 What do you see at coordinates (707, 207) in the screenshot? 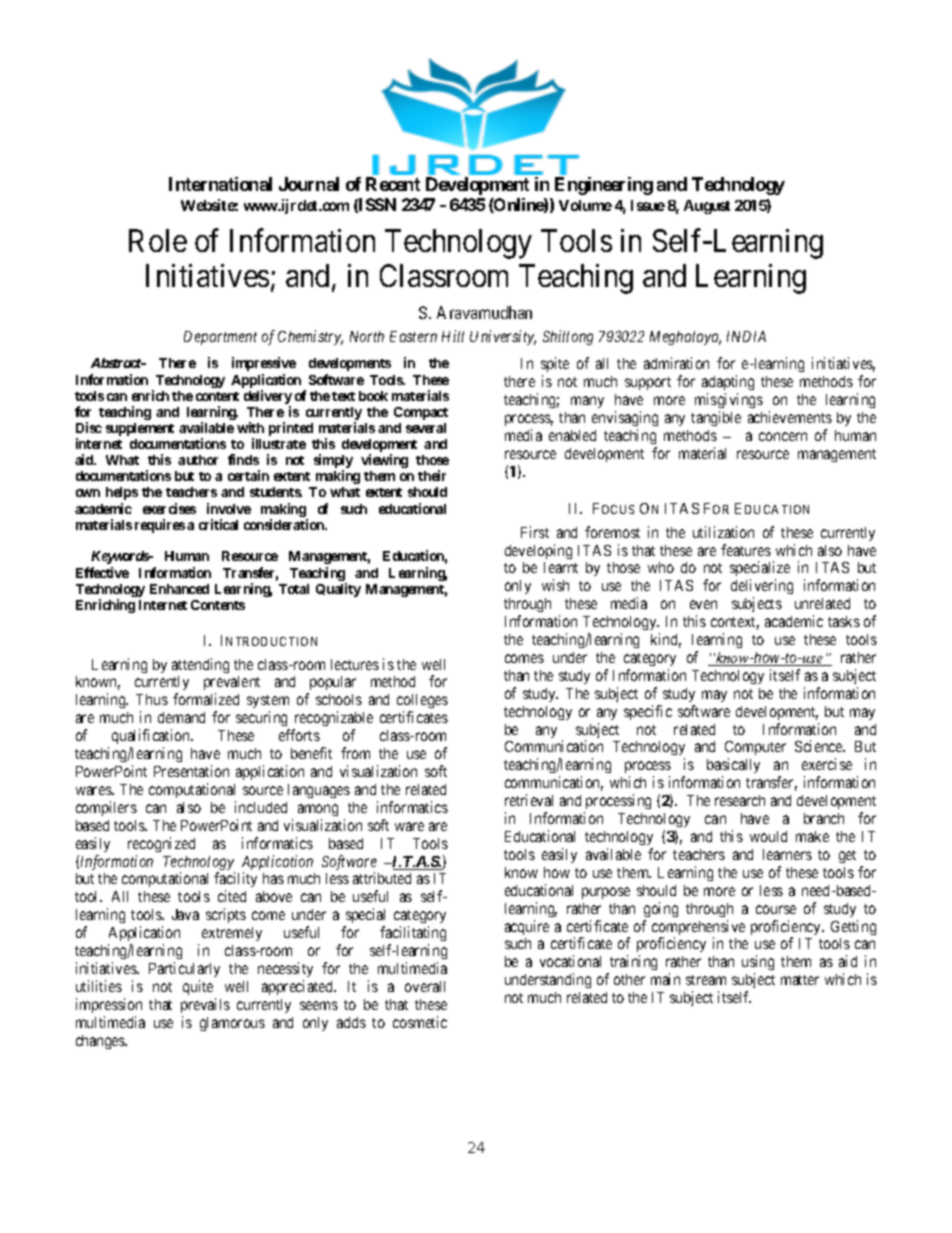
I see `August` at bounding box center [707, 207].
